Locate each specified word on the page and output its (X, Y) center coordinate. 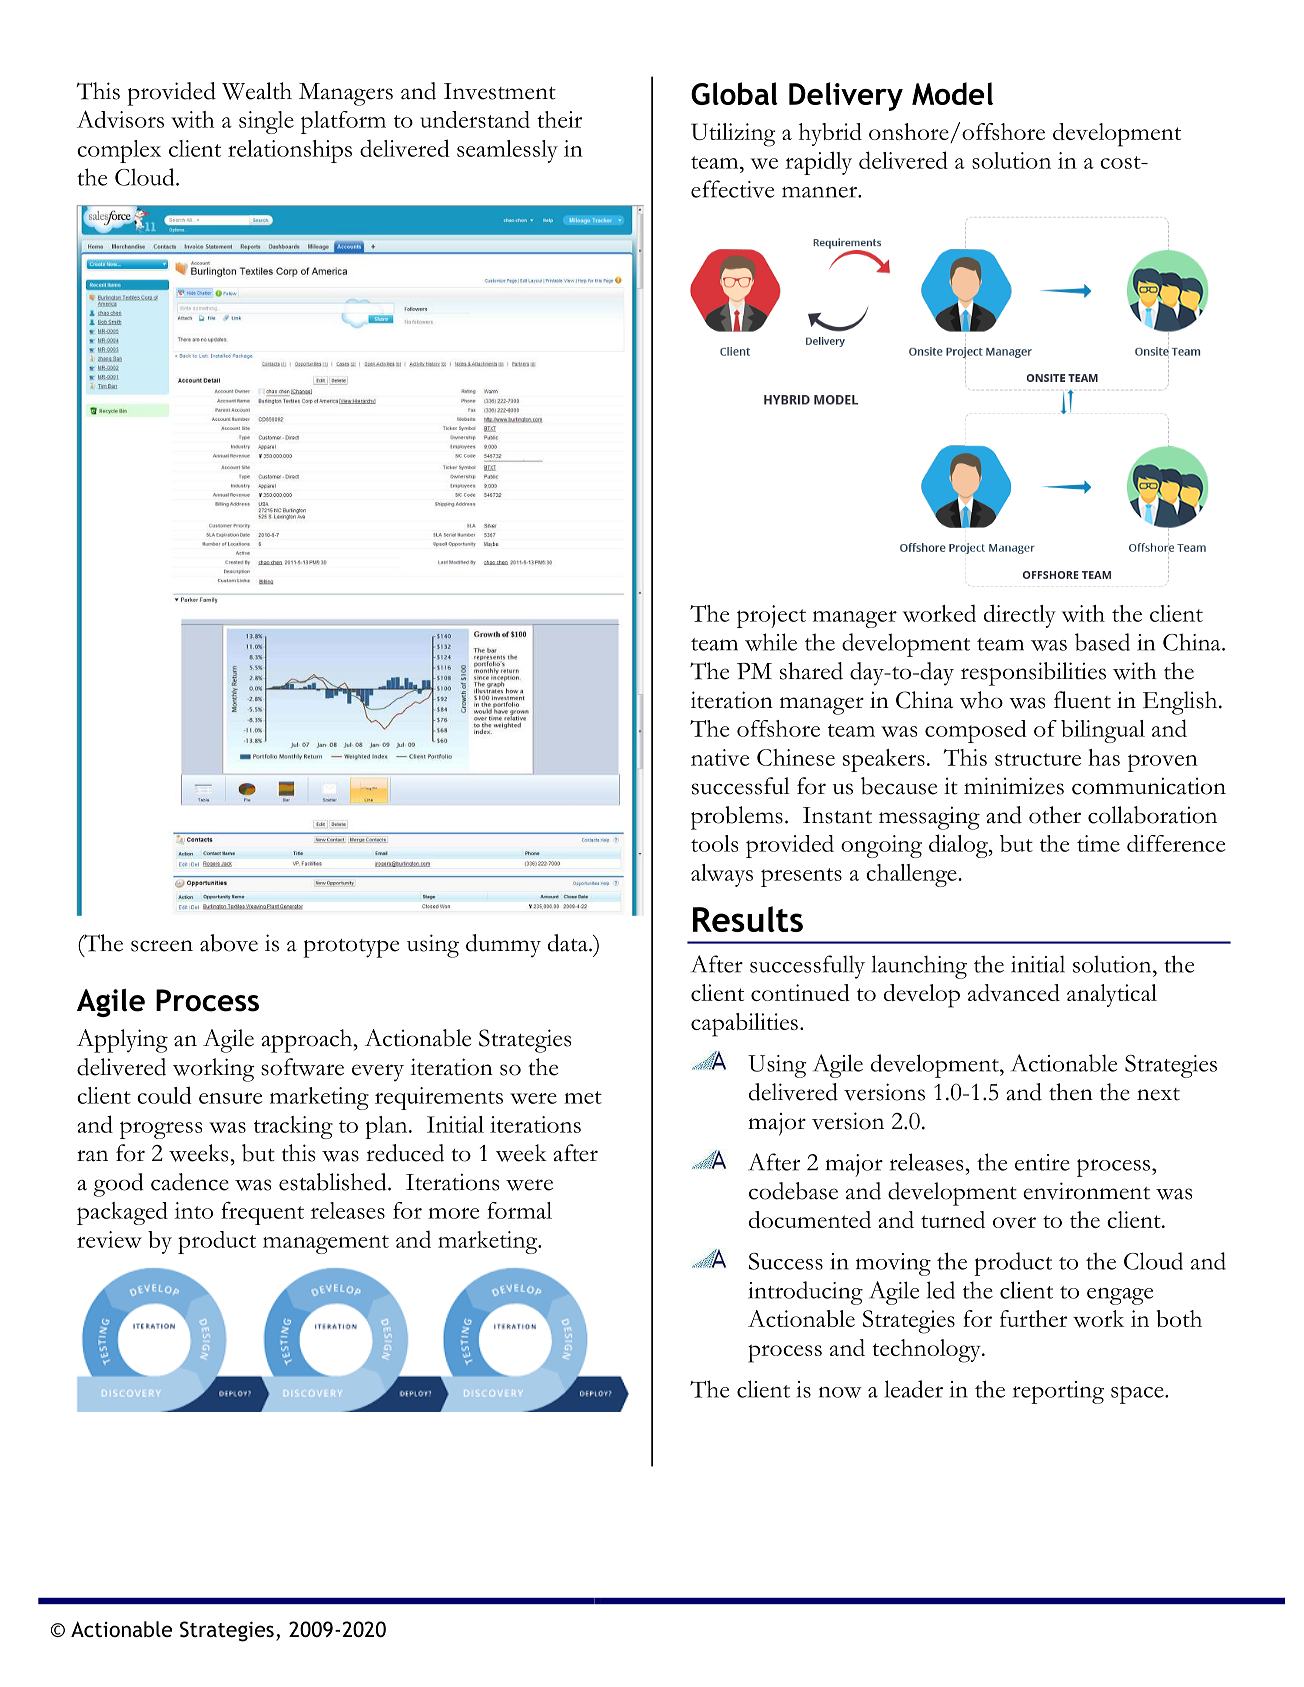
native (720, 757)
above (229, 943)
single (266, 122)
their (559, 119)
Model (952, 93)
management (326, 1244)
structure (1038, 759)
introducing (805, 1293)
